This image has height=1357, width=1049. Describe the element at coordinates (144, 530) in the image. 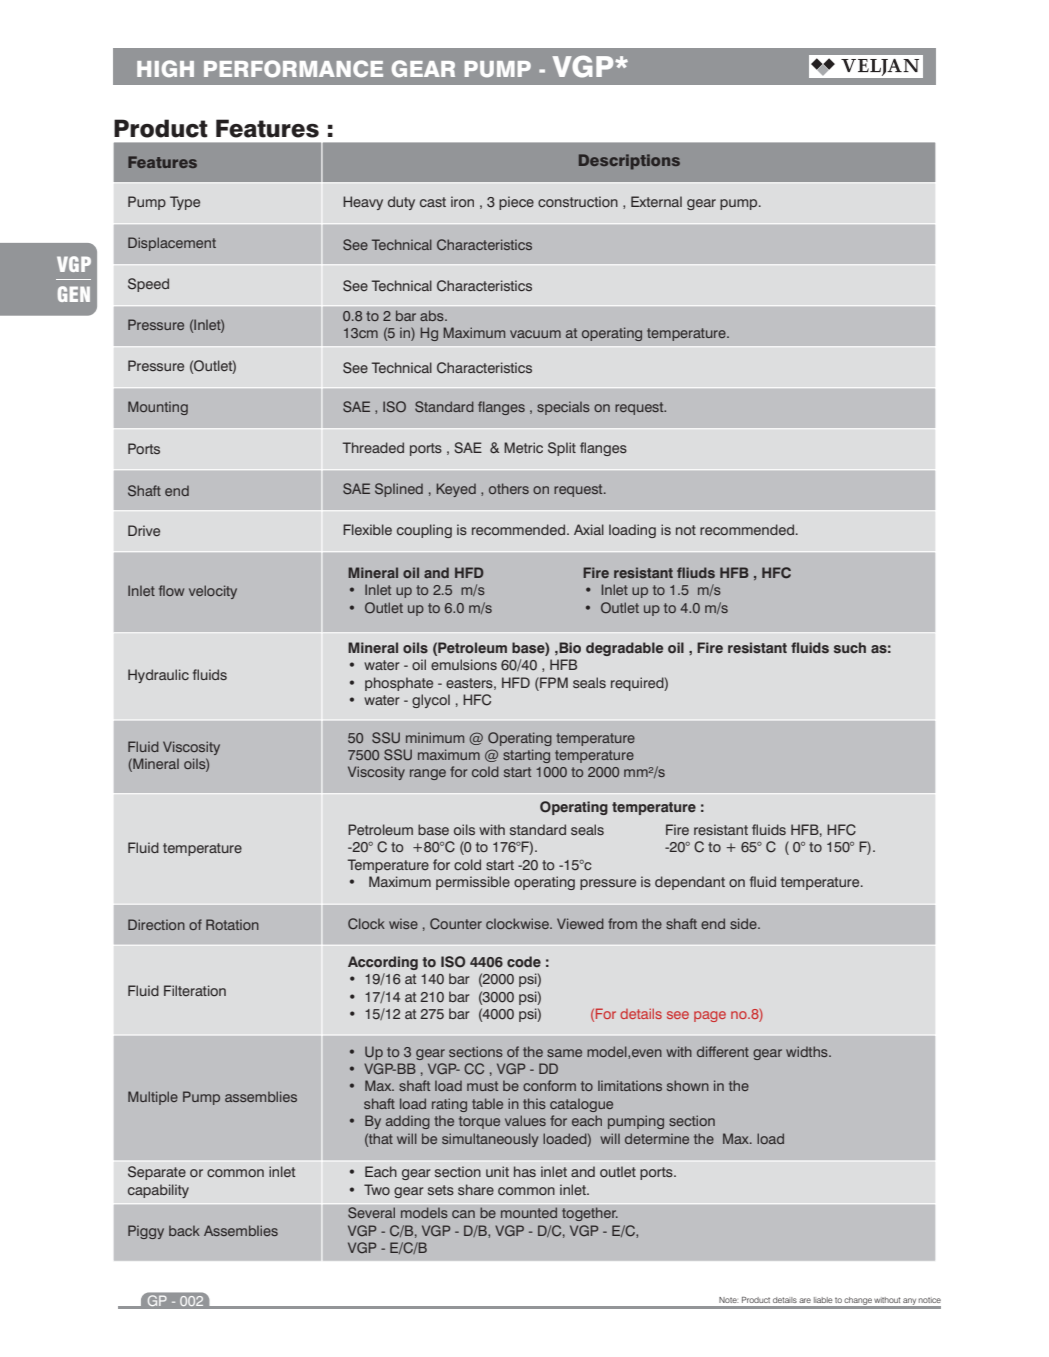

I see `Drive` at that location.
